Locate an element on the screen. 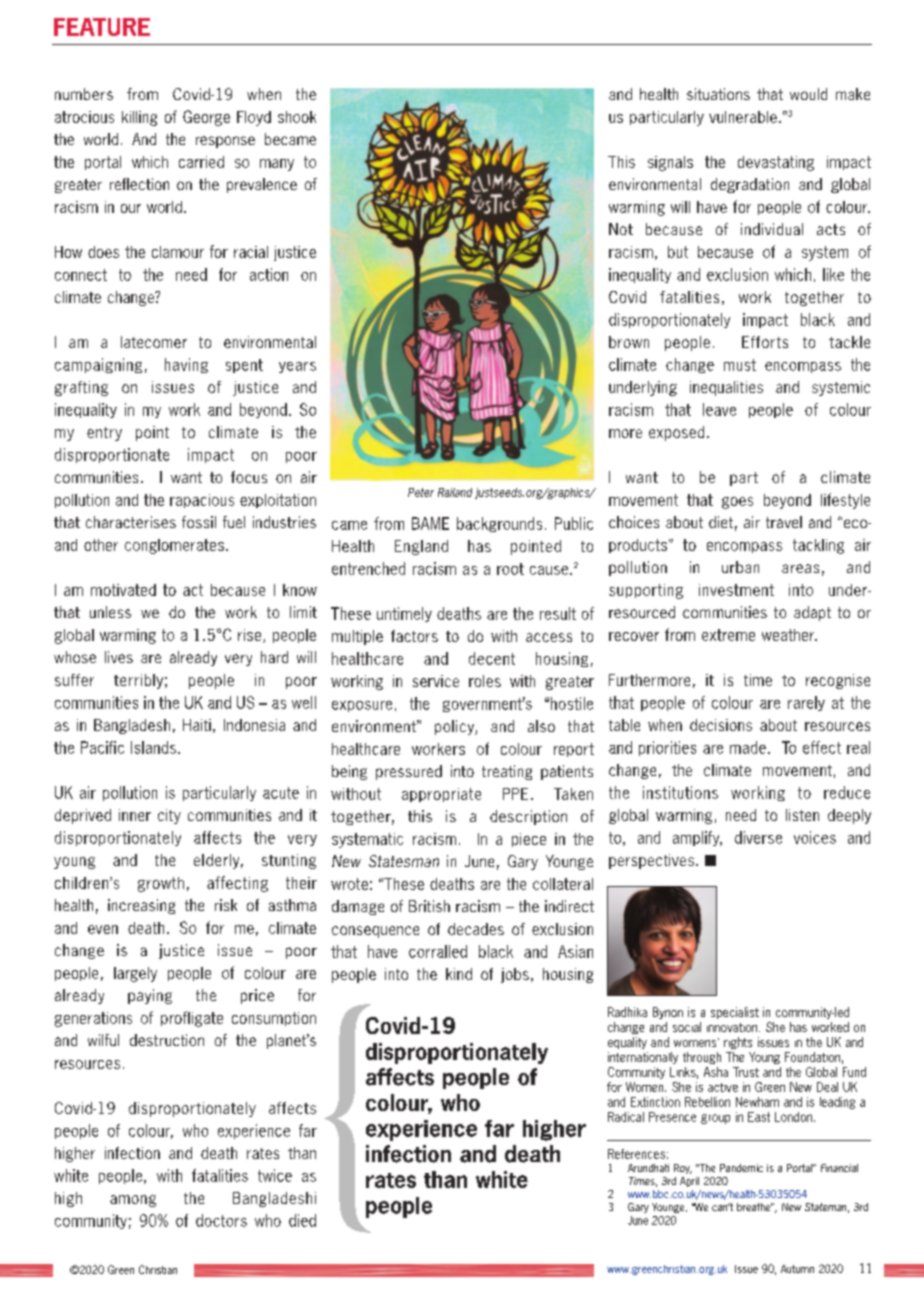 The width and height of the screenshot is (924, 1308). decent is located at coordinates (492, 658).
